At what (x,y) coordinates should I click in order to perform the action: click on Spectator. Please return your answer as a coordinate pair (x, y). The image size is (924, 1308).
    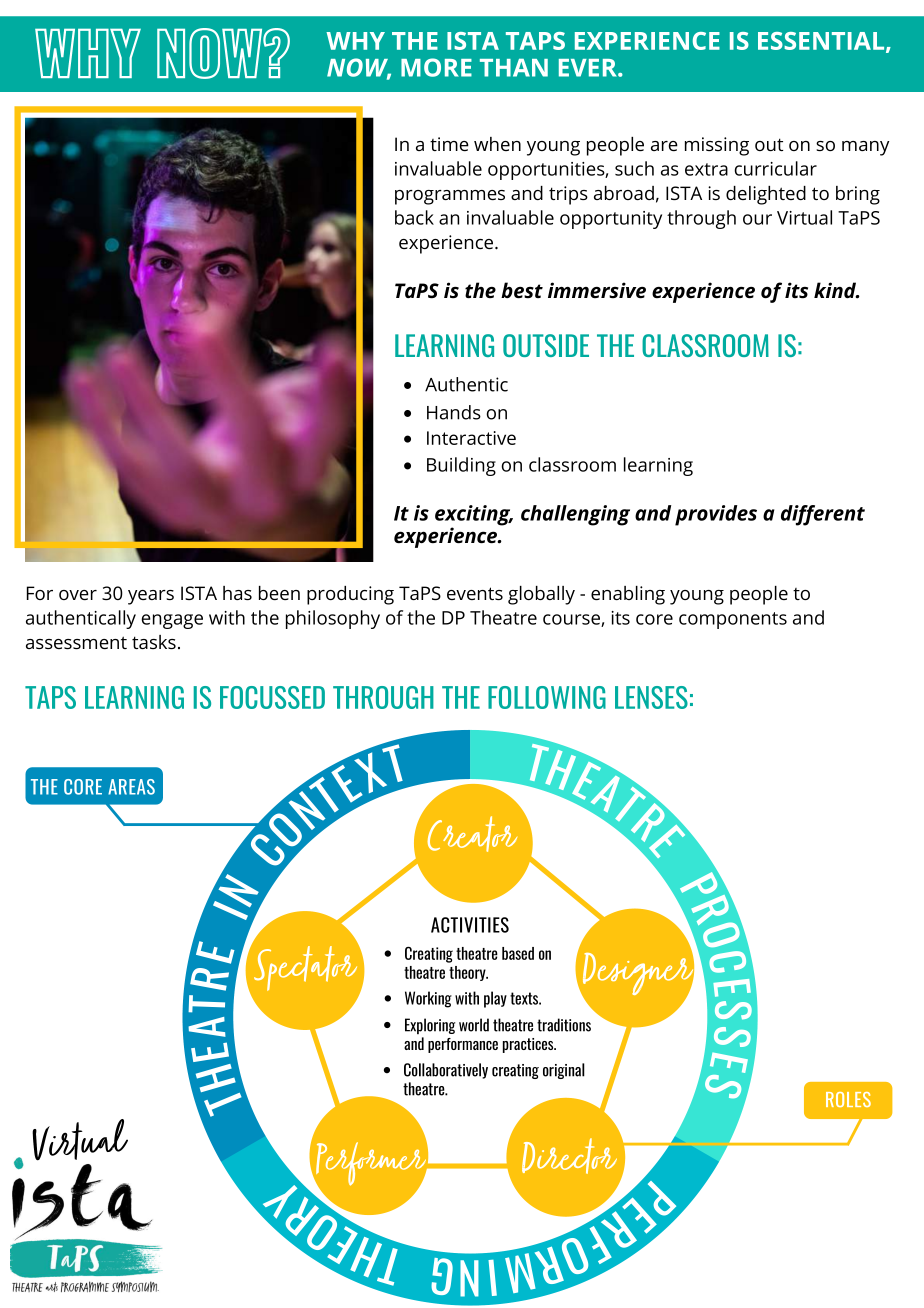
    Looking at the image, I should click on (307, 967).
